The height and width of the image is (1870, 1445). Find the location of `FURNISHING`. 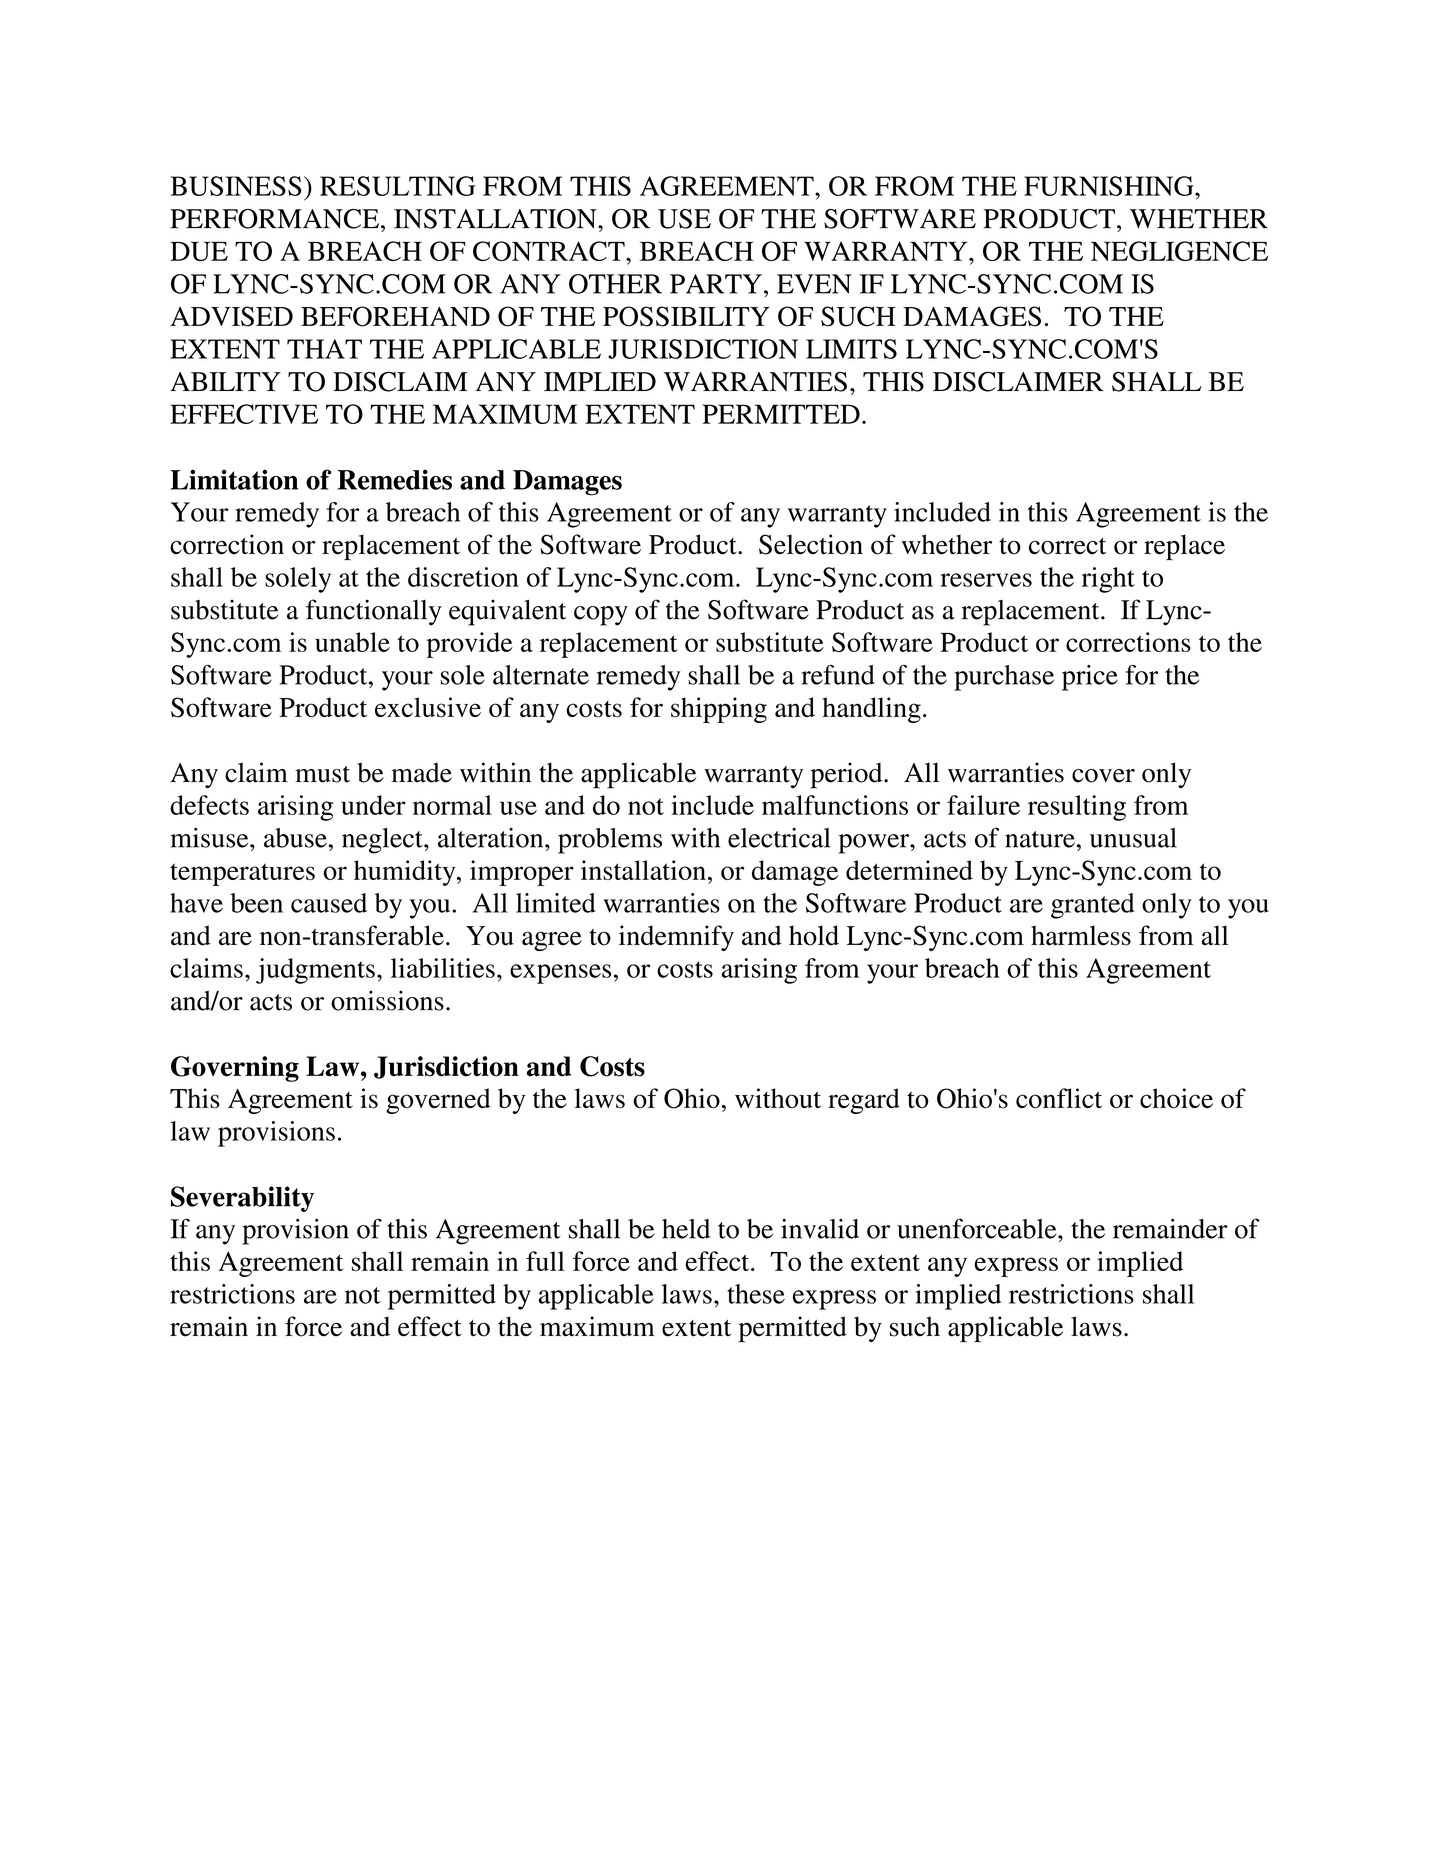

FURNISHING is located at coordinates (1110, 186).
